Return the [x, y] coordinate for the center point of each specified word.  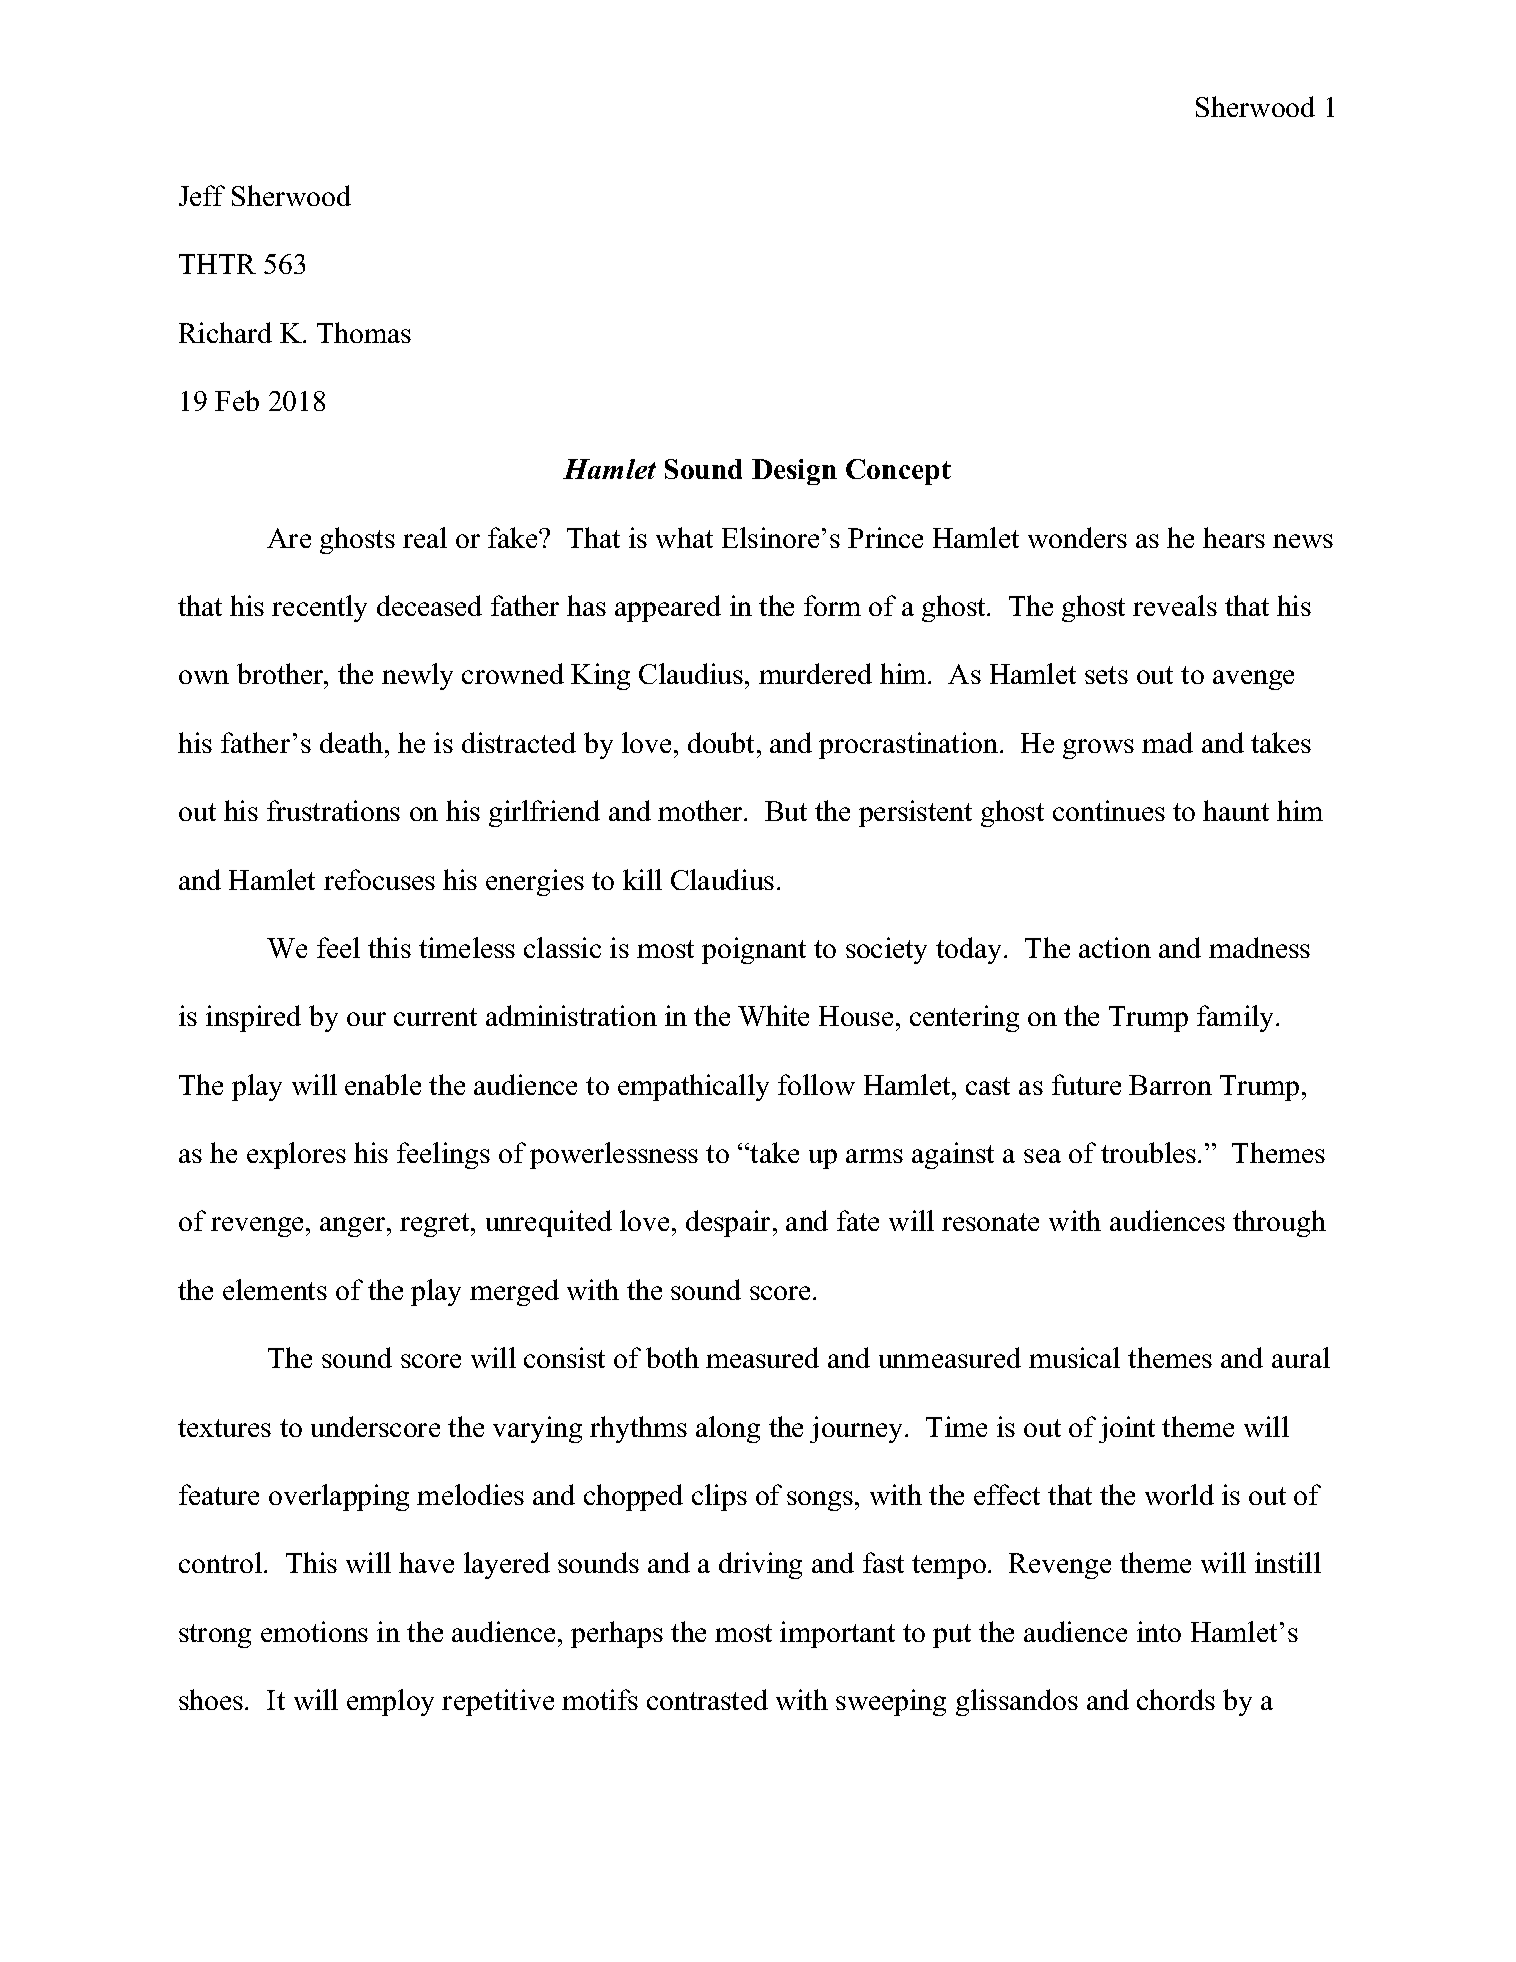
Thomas [364, 332]
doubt [721, 742]
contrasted [707, 1699]
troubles [1148, 1152]
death [353, 742]
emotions [314, 1631]
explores [296, 1155]
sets [1106, 675]
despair [730, 1223]
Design [794, 472]
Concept [898, 472]
